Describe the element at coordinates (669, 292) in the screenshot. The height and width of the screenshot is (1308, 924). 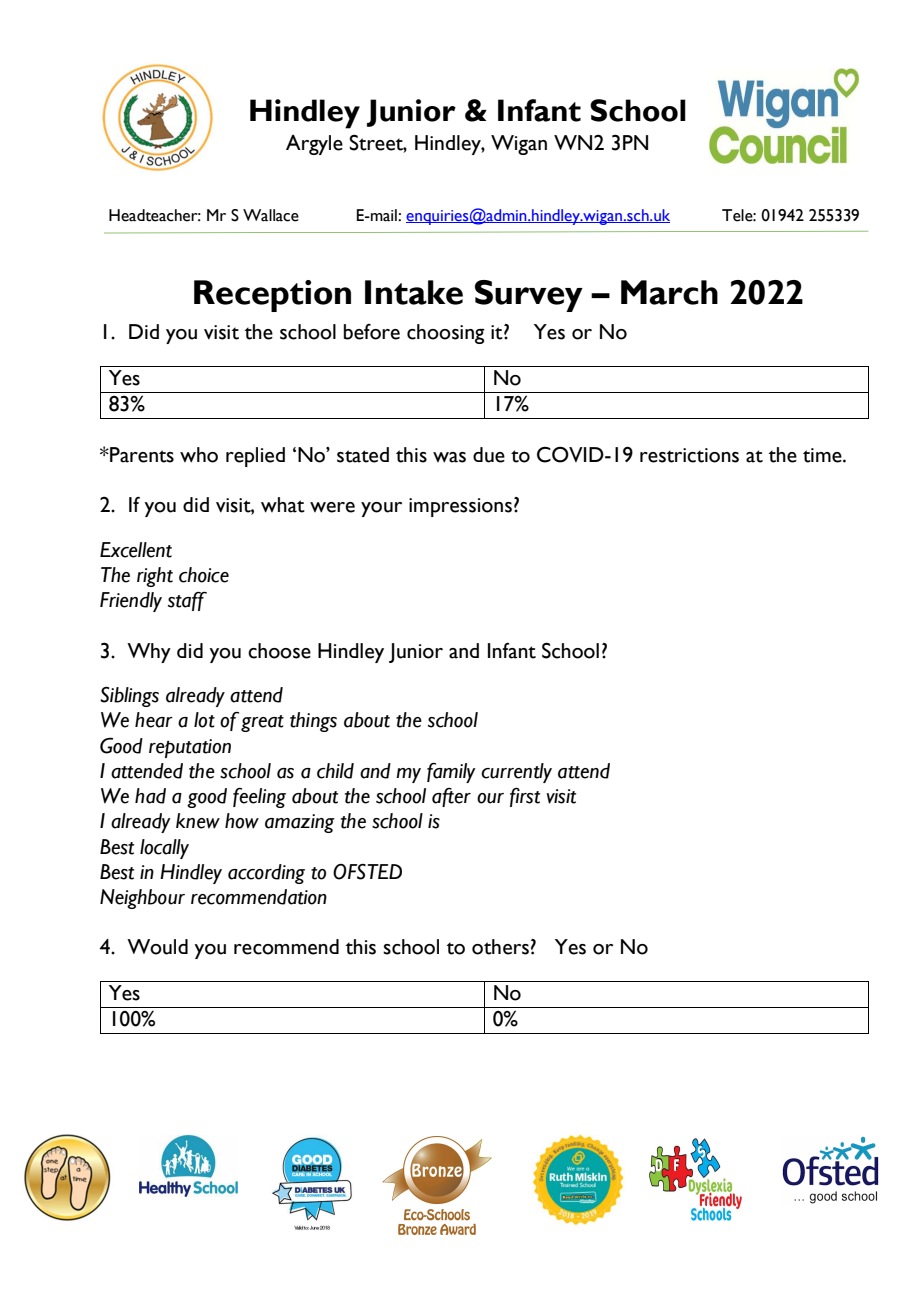
I see `March` at that location.
